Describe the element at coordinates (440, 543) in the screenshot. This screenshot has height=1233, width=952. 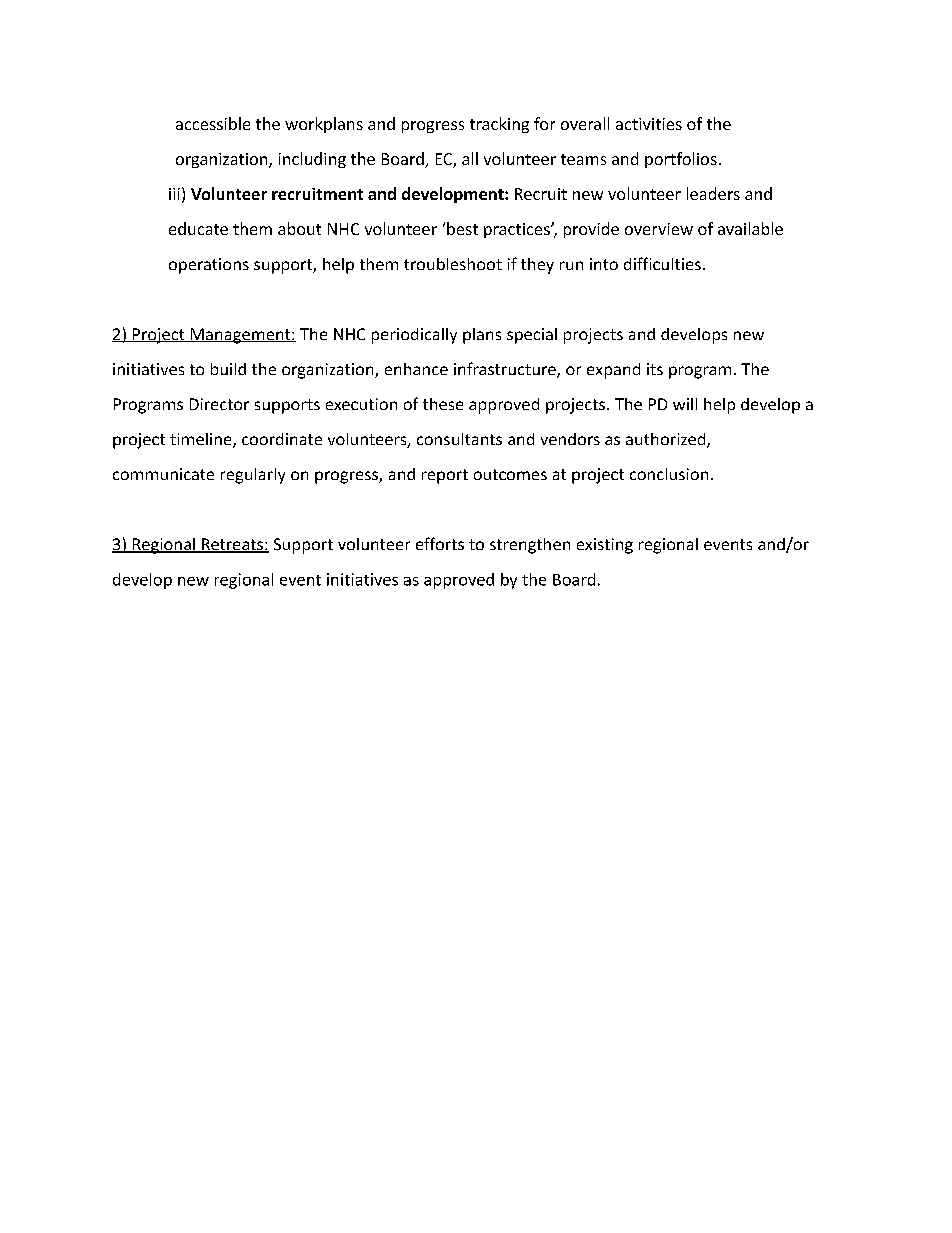
I see `efforts` at that location.
